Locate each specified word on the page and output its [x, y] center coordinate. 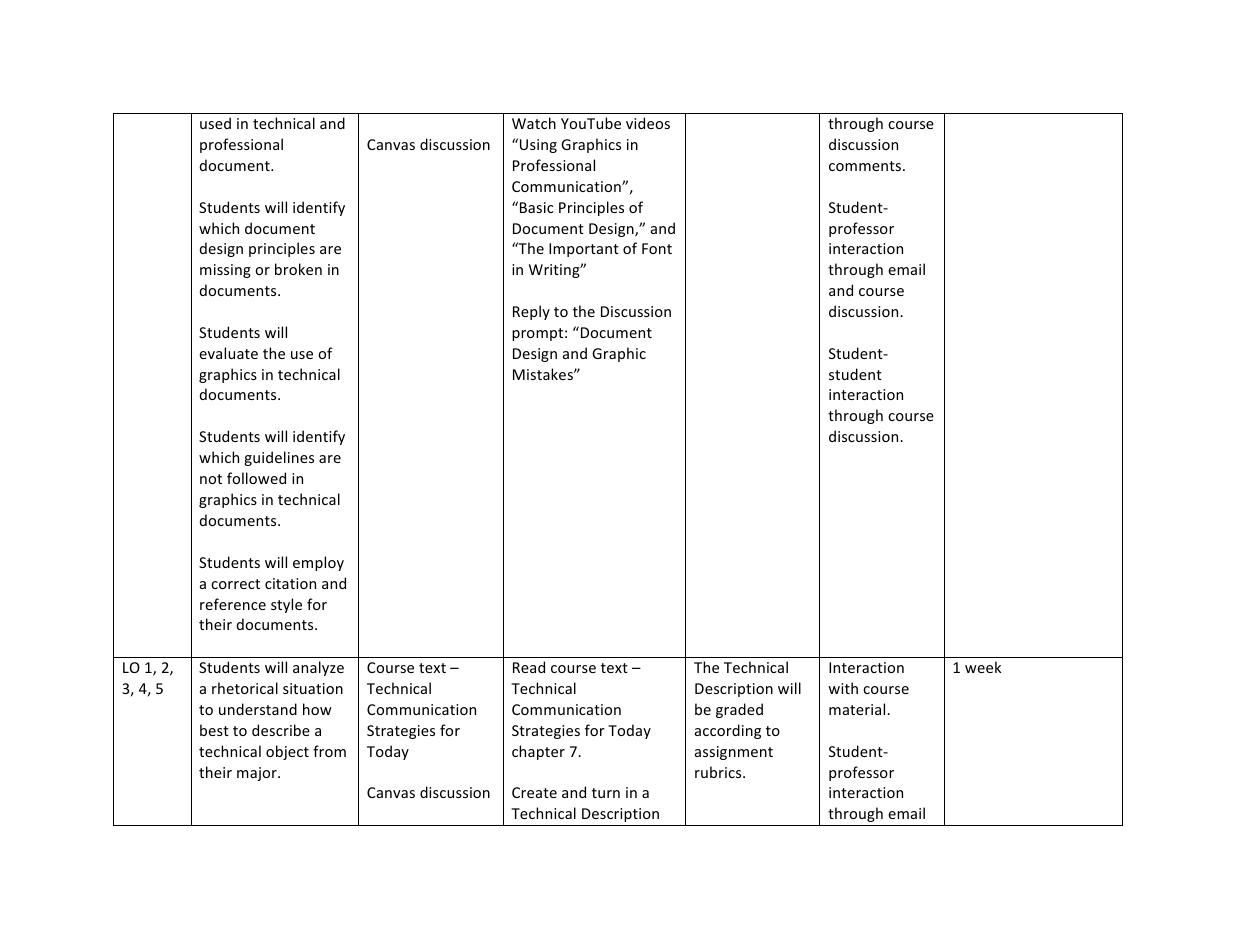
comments [866, 166]
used [215, 123]
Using [538, 146]
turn [606, 793]
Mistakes [544, 374]
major [258, 774]
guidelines [279, 458]
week [983, 667]
